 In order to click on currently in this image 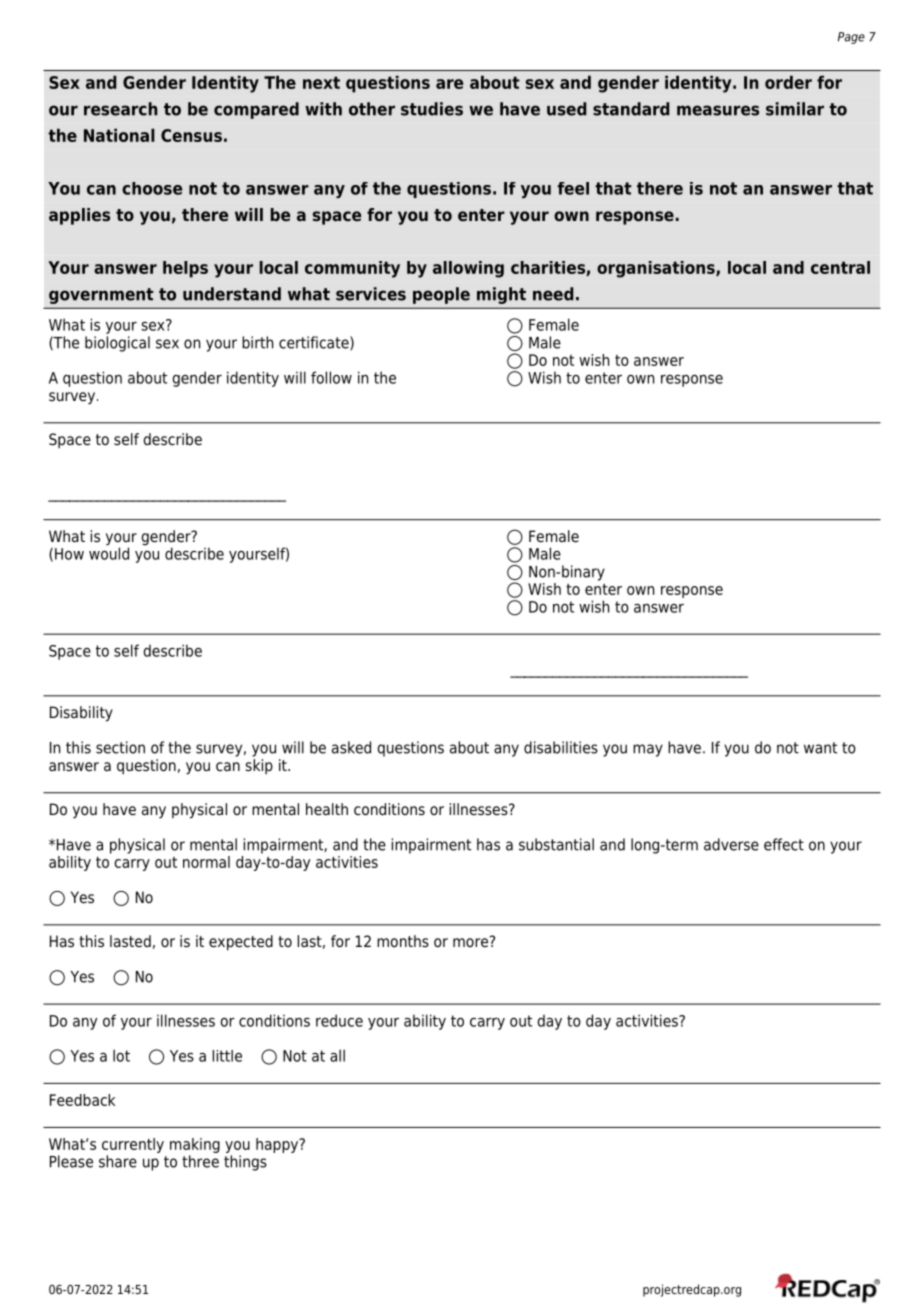, I will do `click(133, 1145)`.
